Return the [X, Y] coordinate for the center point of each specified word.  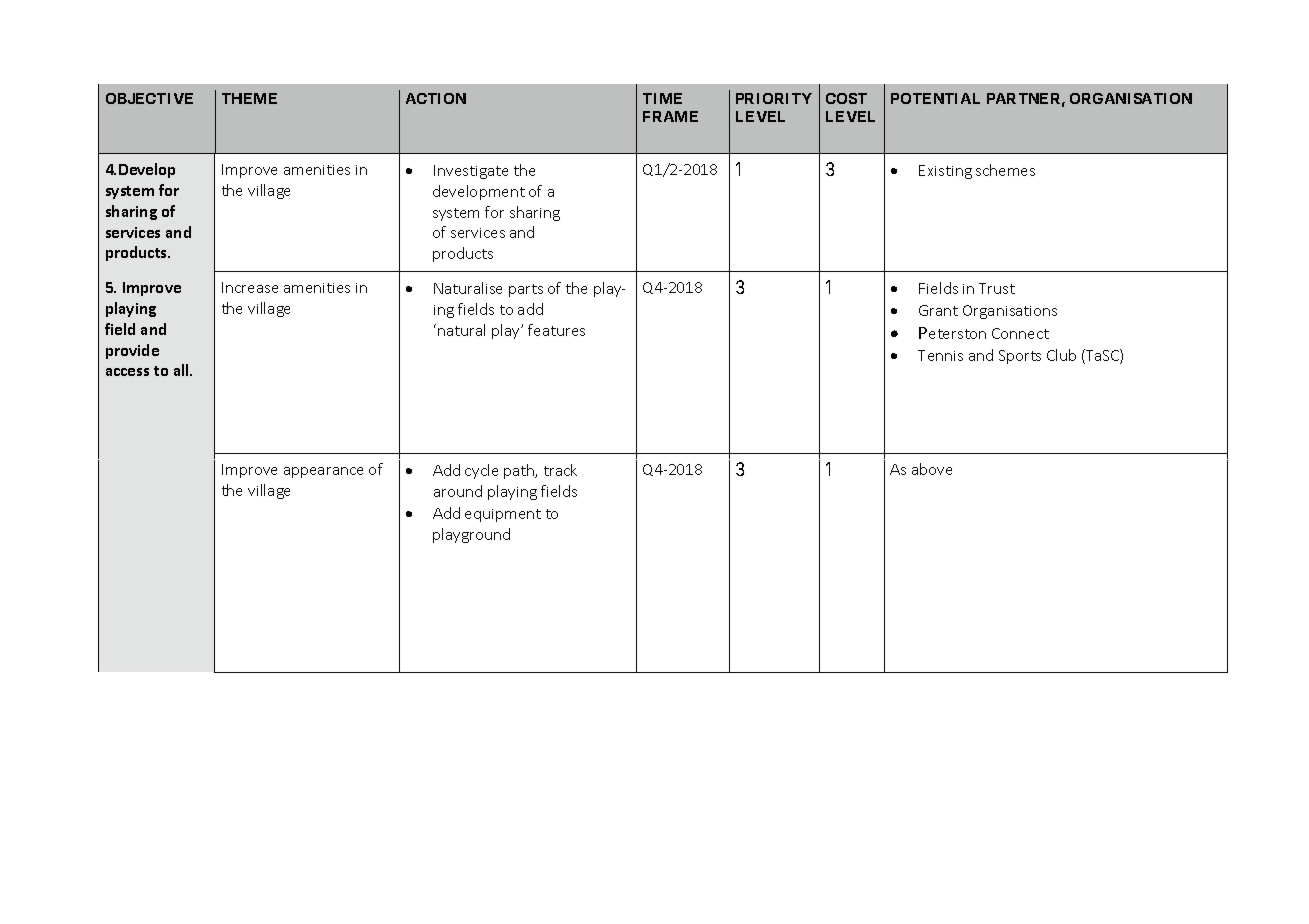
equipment [503, 515]
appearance [323, 472]
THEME [249, 98]
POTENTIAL [935, 98]
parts [526, 290]
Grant [938, 310]
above [932, 469]
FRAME [670, 116]
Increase [250, 287]
